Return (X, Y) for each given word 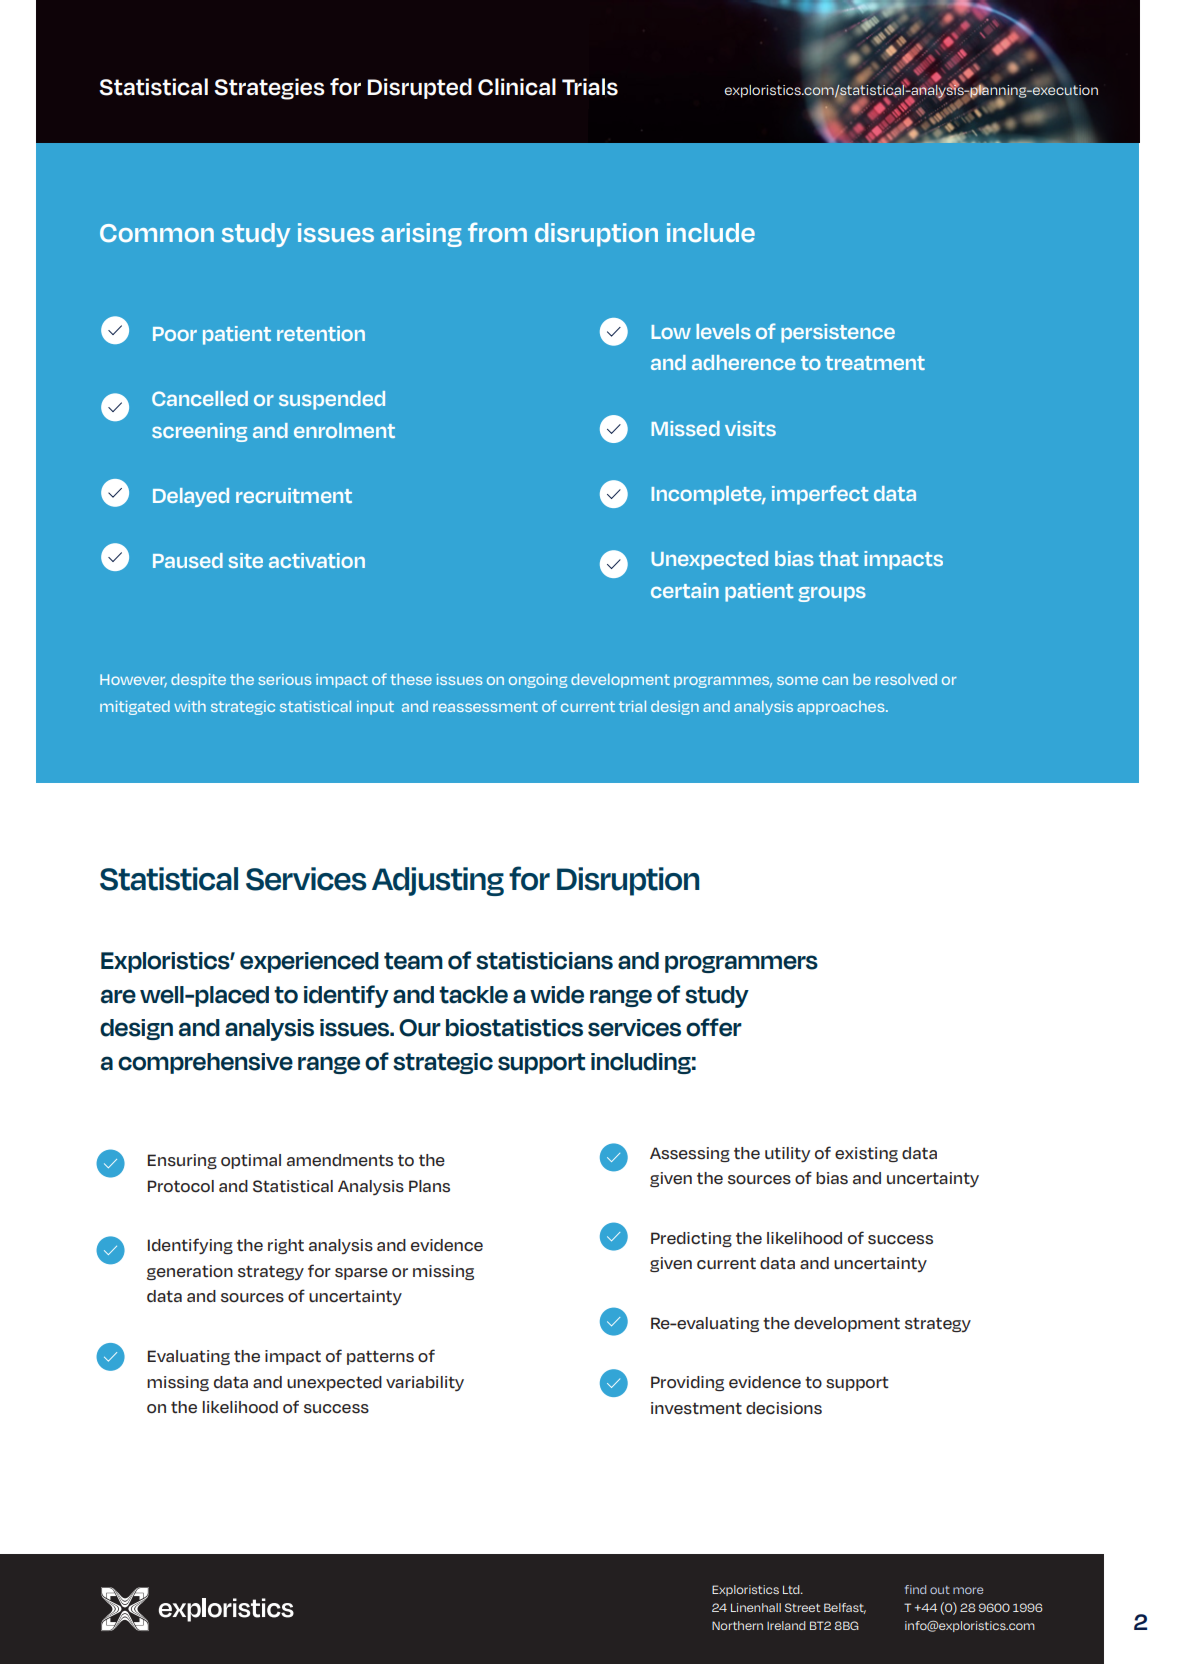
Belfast (845, 1608)
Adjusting (438, 881)
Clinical (517, 87)
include (711, 232)
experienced (309, 962)
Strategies (269, 89)
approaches (842, 708)
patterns (380, 1357)
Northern (737, 1625)
